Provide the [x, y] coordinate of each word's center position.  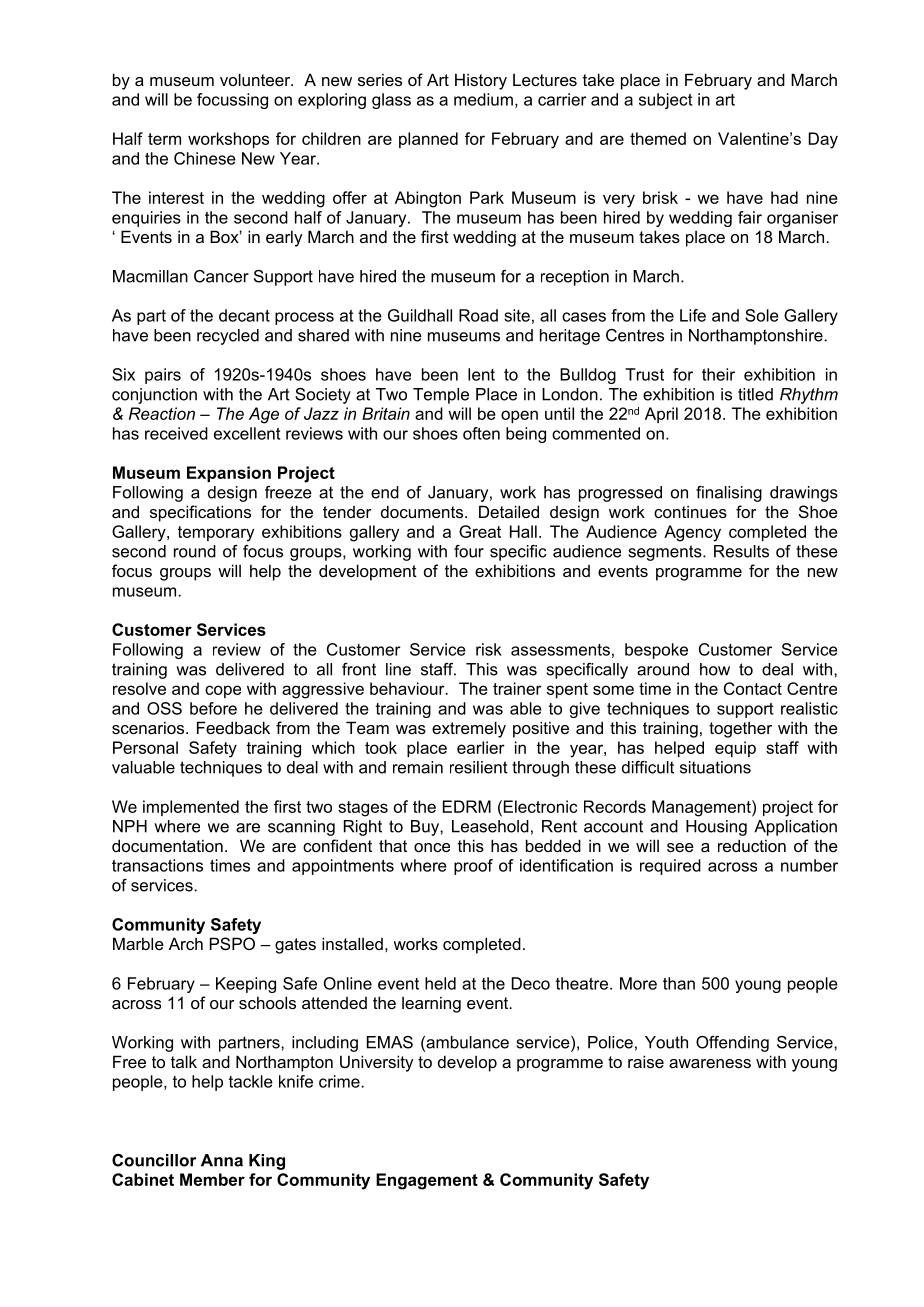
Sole [762, 315]
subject [665, 101]
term [164, 139]
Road [478, 315]
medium [483, 99]
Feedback [233, 727]
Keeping [246, 985]
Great [480, 531]
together [740, 729]
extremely [469, 729]
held [440, 983]
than [679, 983]
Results [741, 551]
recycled [228, 337]
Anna [222, 1160]
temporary [216, 534]
